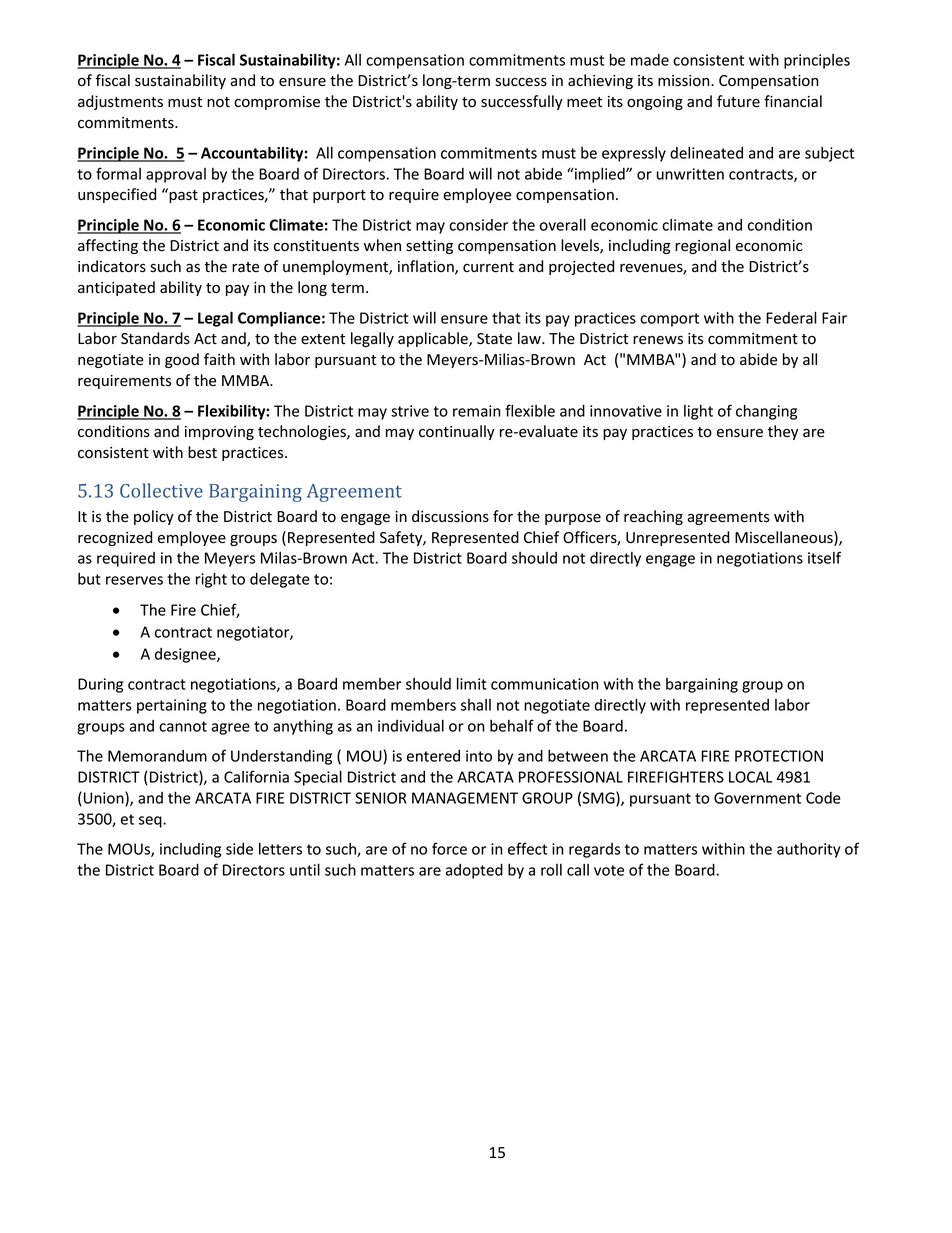 The width and height of the screenshot is (952, 1233). Describe the element at coordinates (783, 432) in the screenshot. I see `they` at that location.
